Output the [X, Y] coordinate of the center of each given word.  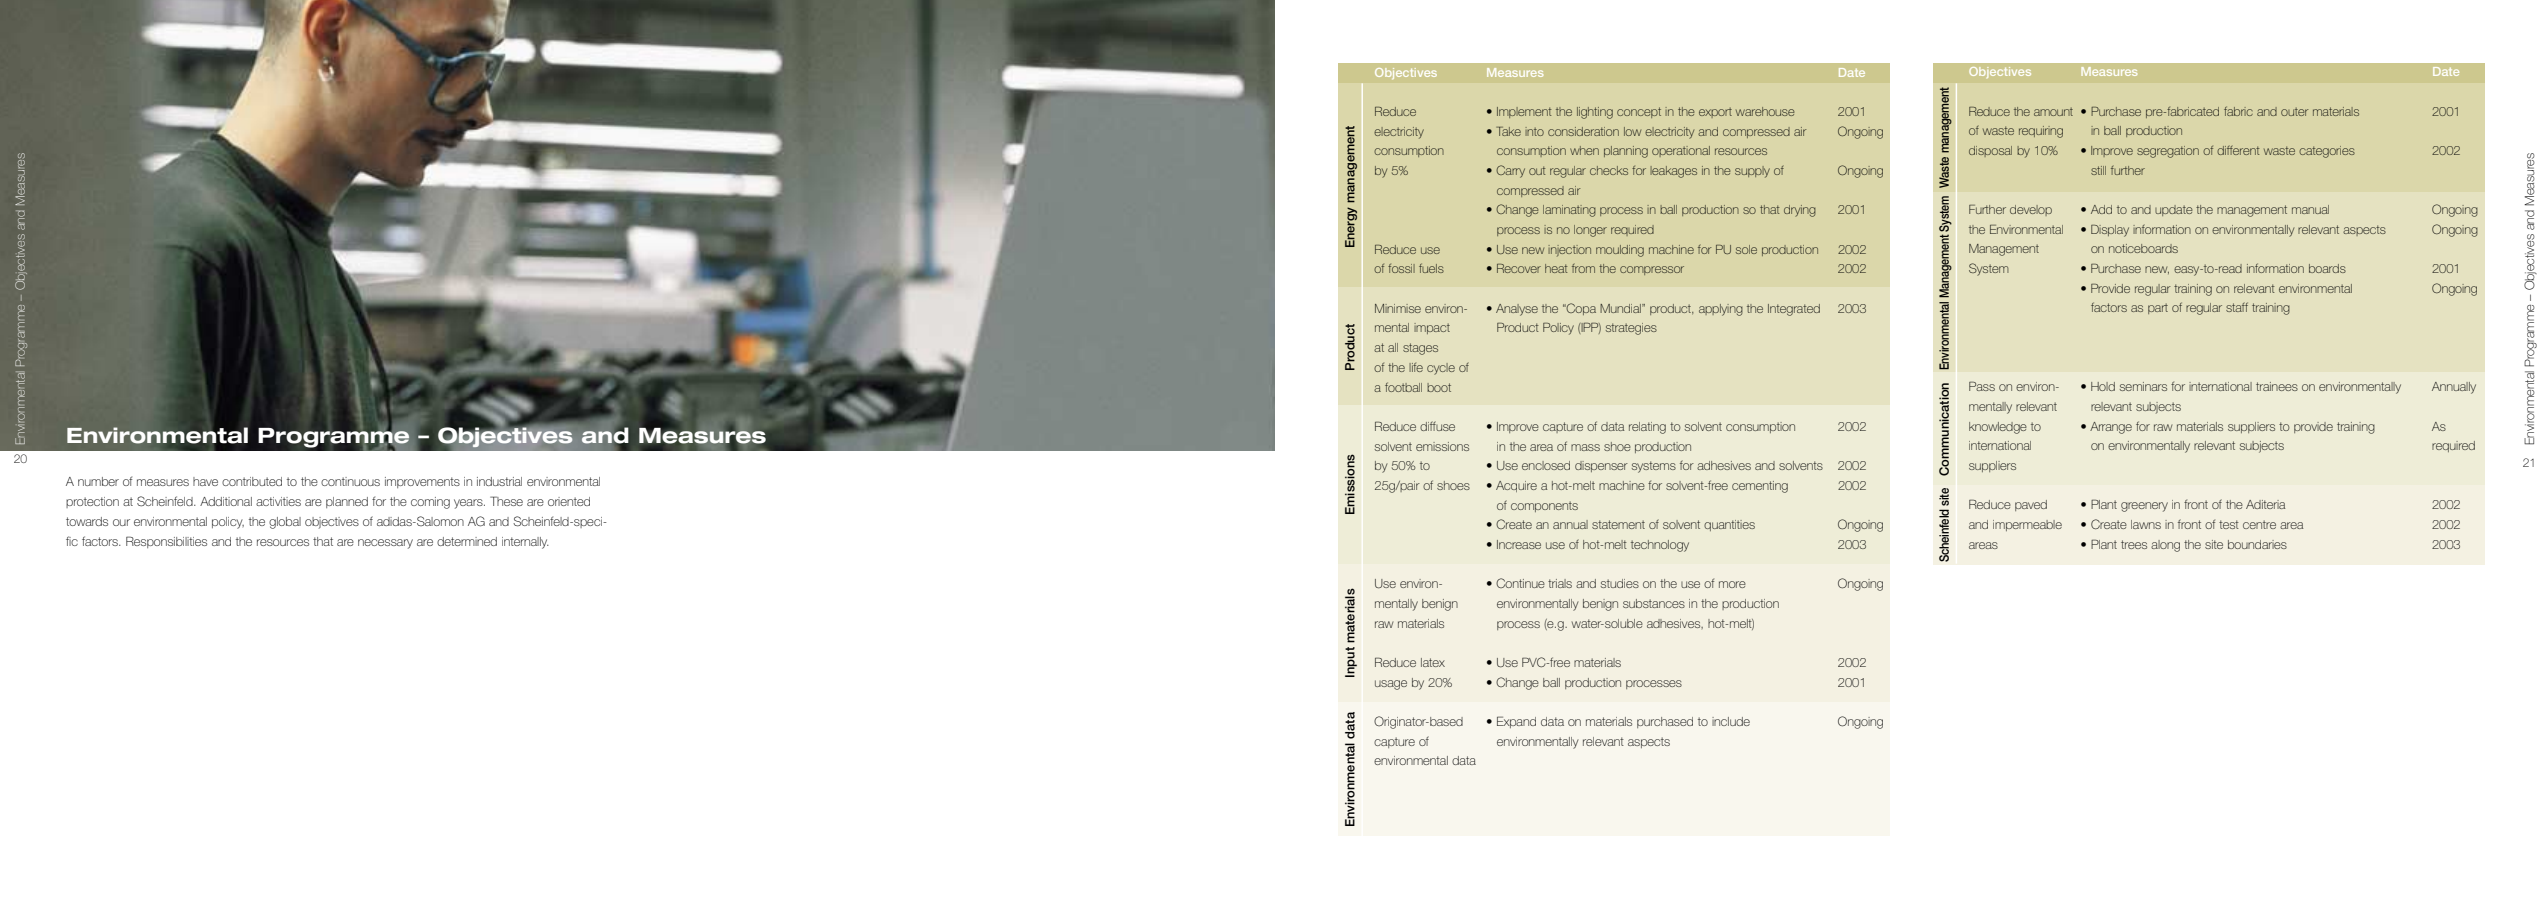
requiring [2041, 132]
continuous [350, 481]
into [1534, 131]
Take [1508, 131]
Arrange [2111, 428]
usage [1391, 685]
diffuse [1437, 426]
